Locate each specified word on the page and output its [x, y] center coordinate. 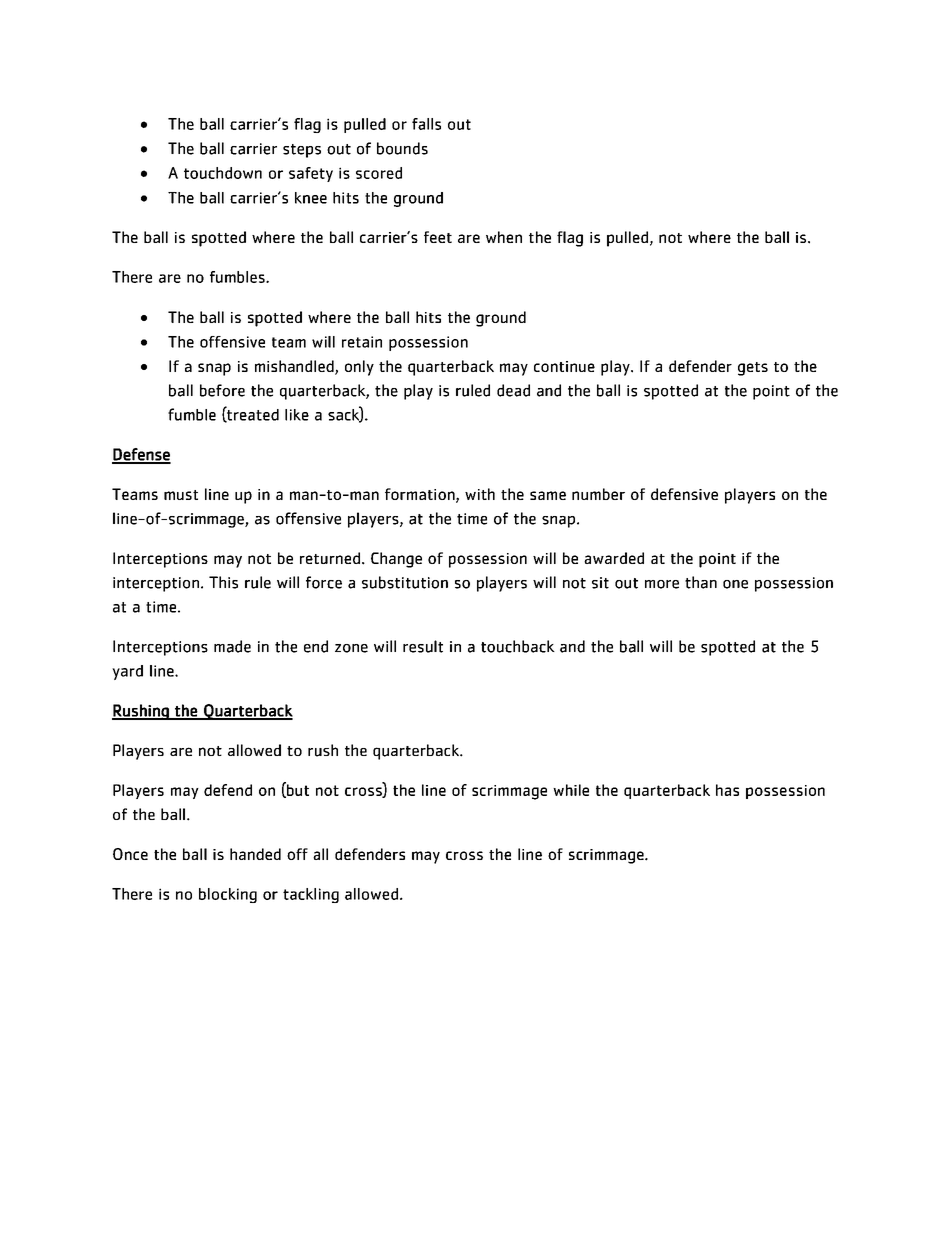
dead [513, 390]
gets [753, 369]
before [222, 390]
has [727, 790]
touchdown [223, 173]
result [423, 646]
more [662, 584]
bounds [402, 148]
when [504, 237]
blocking [228, 895]
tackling [311, 895]
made [232, 646]
